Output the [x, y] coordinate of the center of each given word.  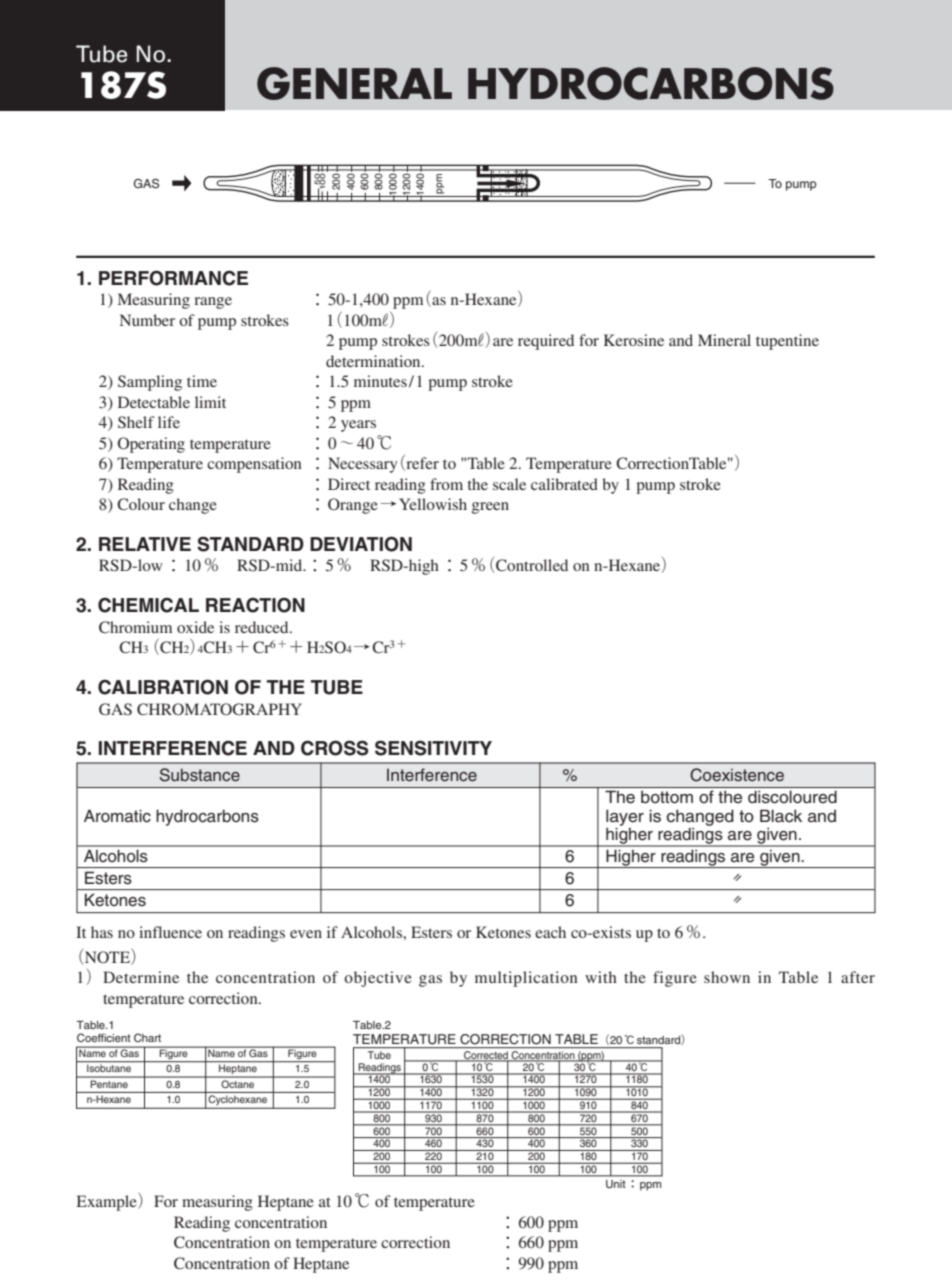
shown [727, 977]
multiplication [526, 979]
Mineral [724, 340]
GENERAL [354, 83]
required [546, 342]
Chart [147, 1037]
